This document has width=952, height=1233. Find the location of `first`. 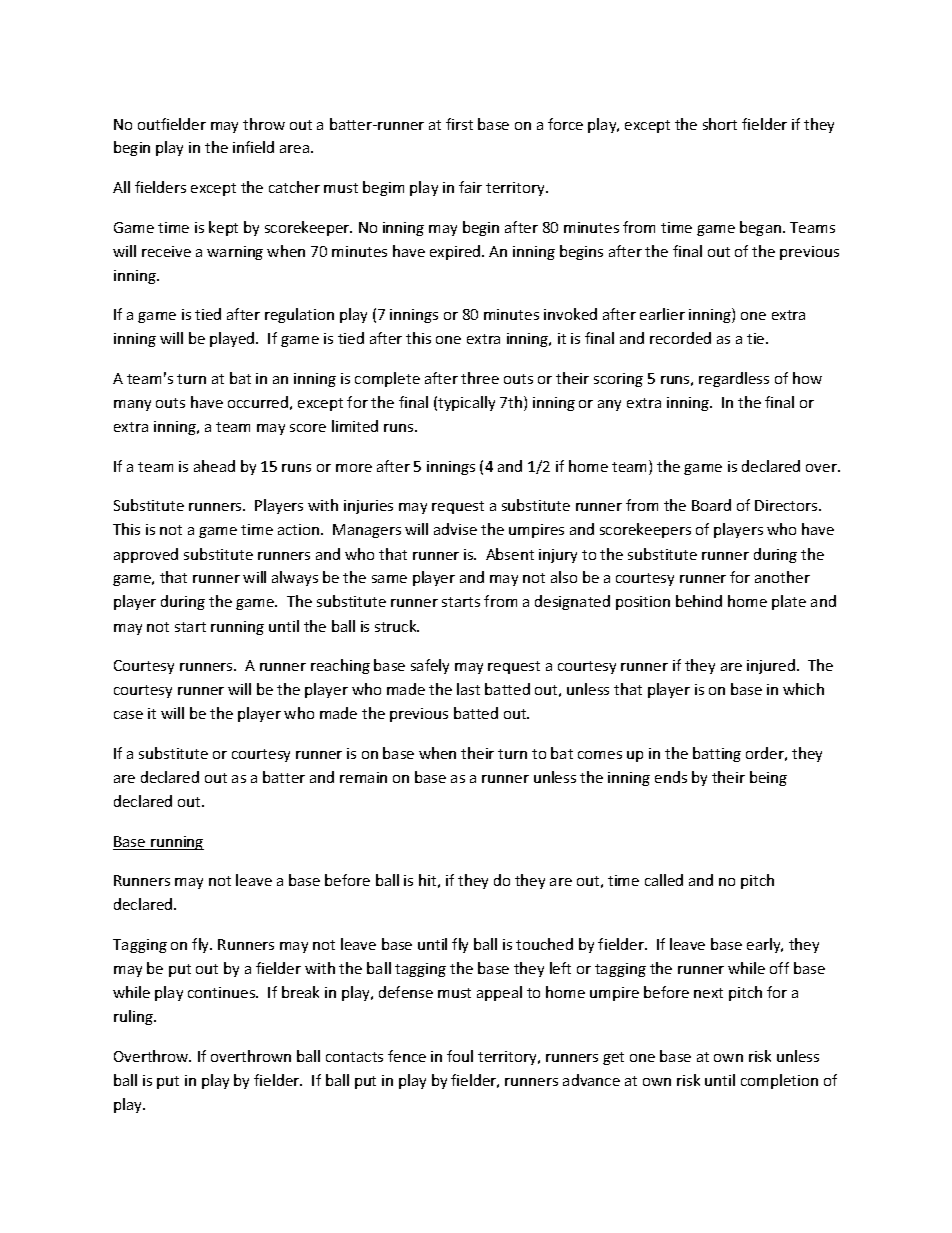

first is located at coordinates (459, 124).
